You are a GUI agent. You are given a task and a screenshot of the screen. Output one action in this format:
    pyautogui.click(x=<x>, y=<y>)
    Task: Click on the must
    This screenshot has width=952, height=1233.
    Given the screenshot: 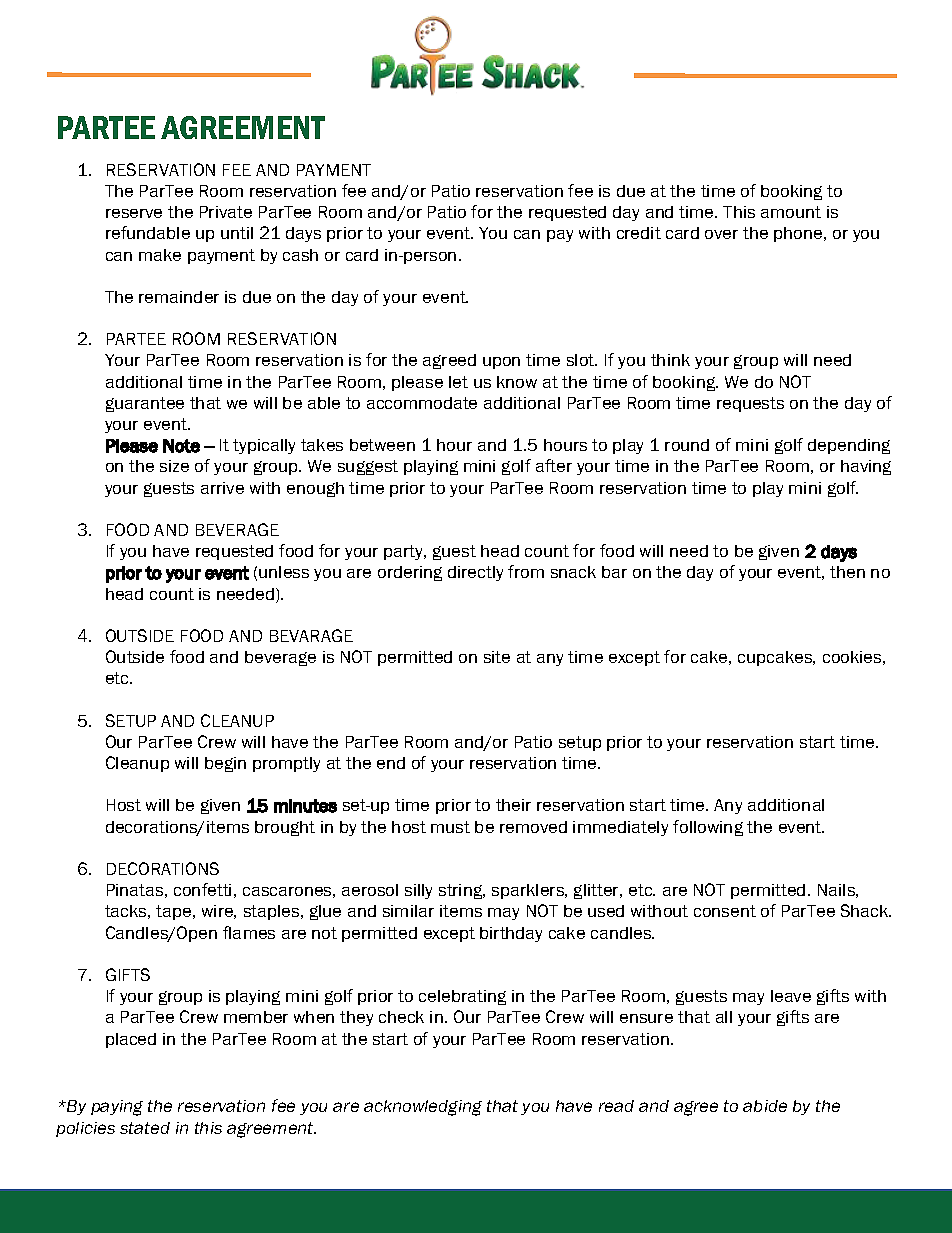 What is the action you would take?
    pyautogui.click(x=450, y=827)
